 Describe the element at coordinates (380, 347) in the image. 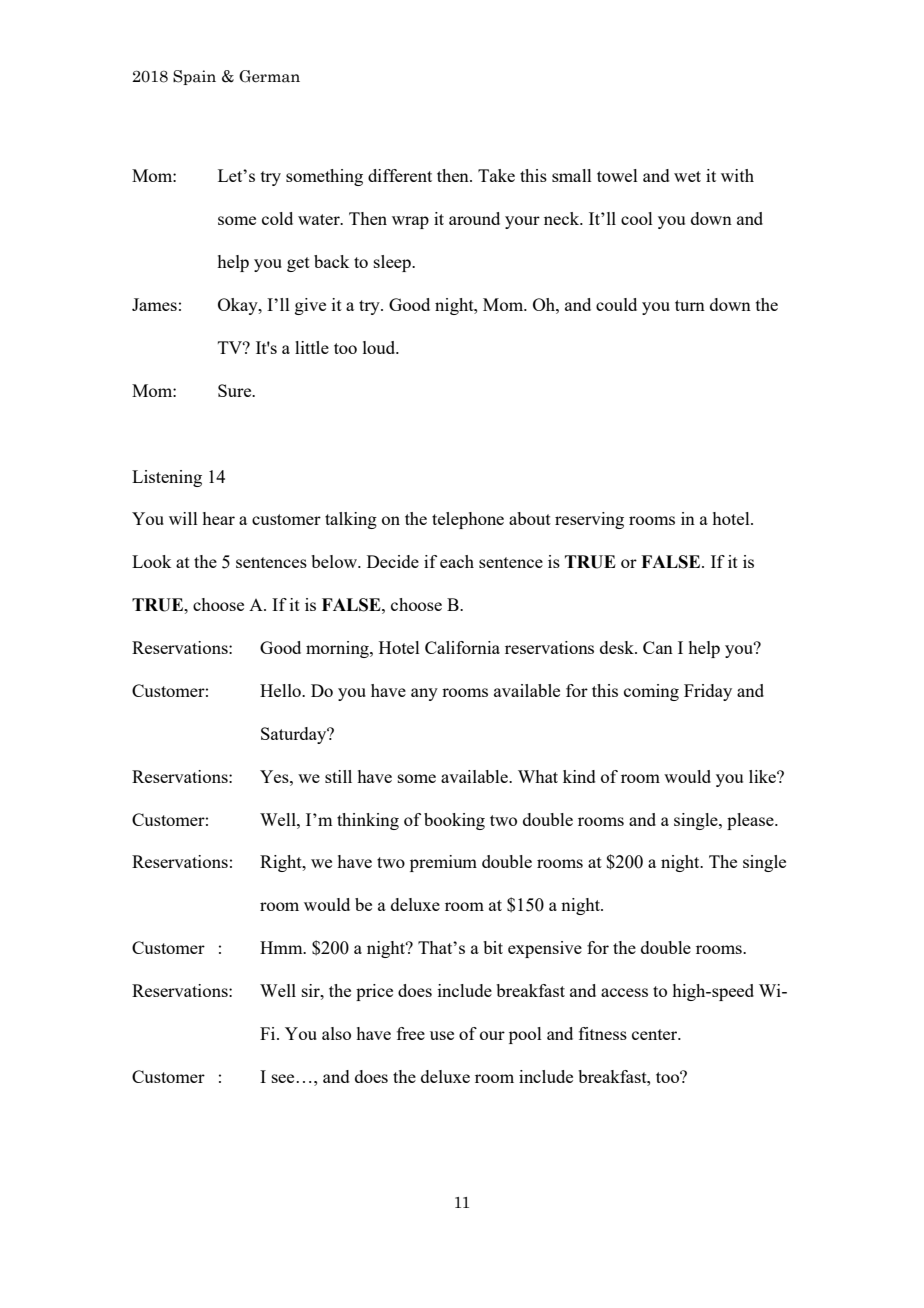

I see `loud` at that location.
